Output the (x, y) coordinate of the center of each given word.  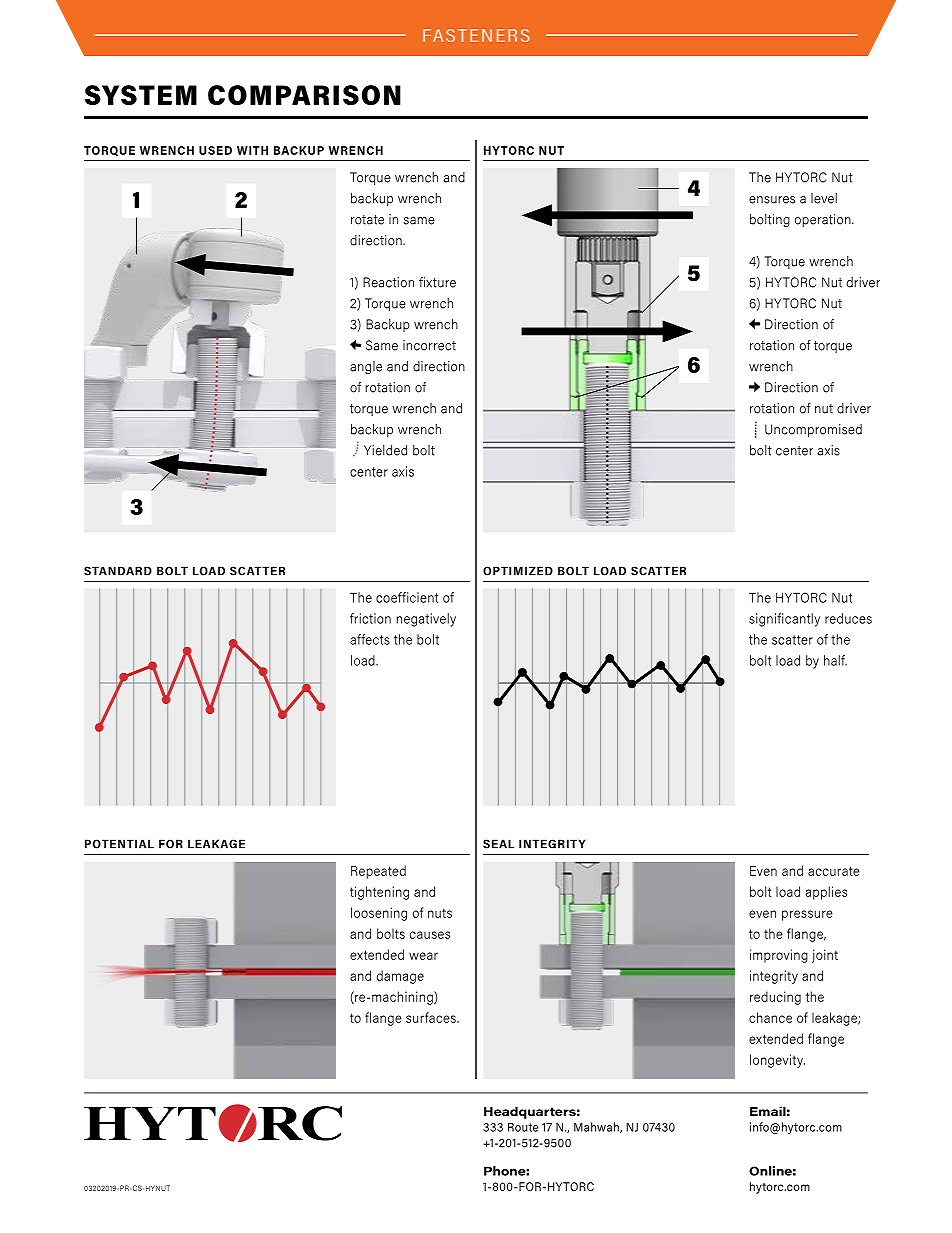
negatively (426, 620)
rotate (367, 220)
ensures (772, 200)
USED (215, 150)
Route (523, 1127)
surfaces (432, 1017)
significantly (784, 620)
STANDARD (118, 571)
